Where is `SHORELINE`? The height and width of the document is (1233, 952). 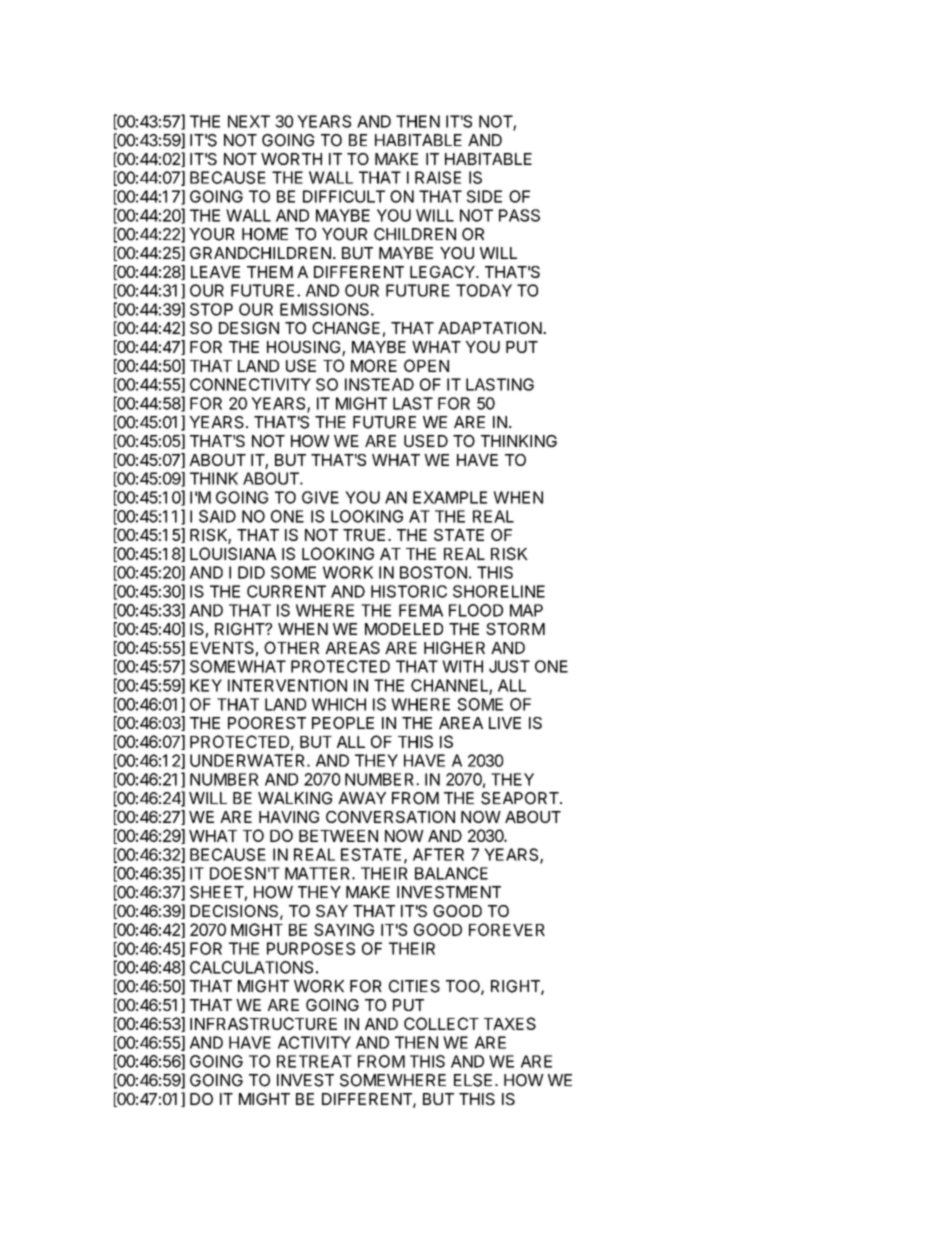
SHORELINE is located at coordinates (499, 591).
